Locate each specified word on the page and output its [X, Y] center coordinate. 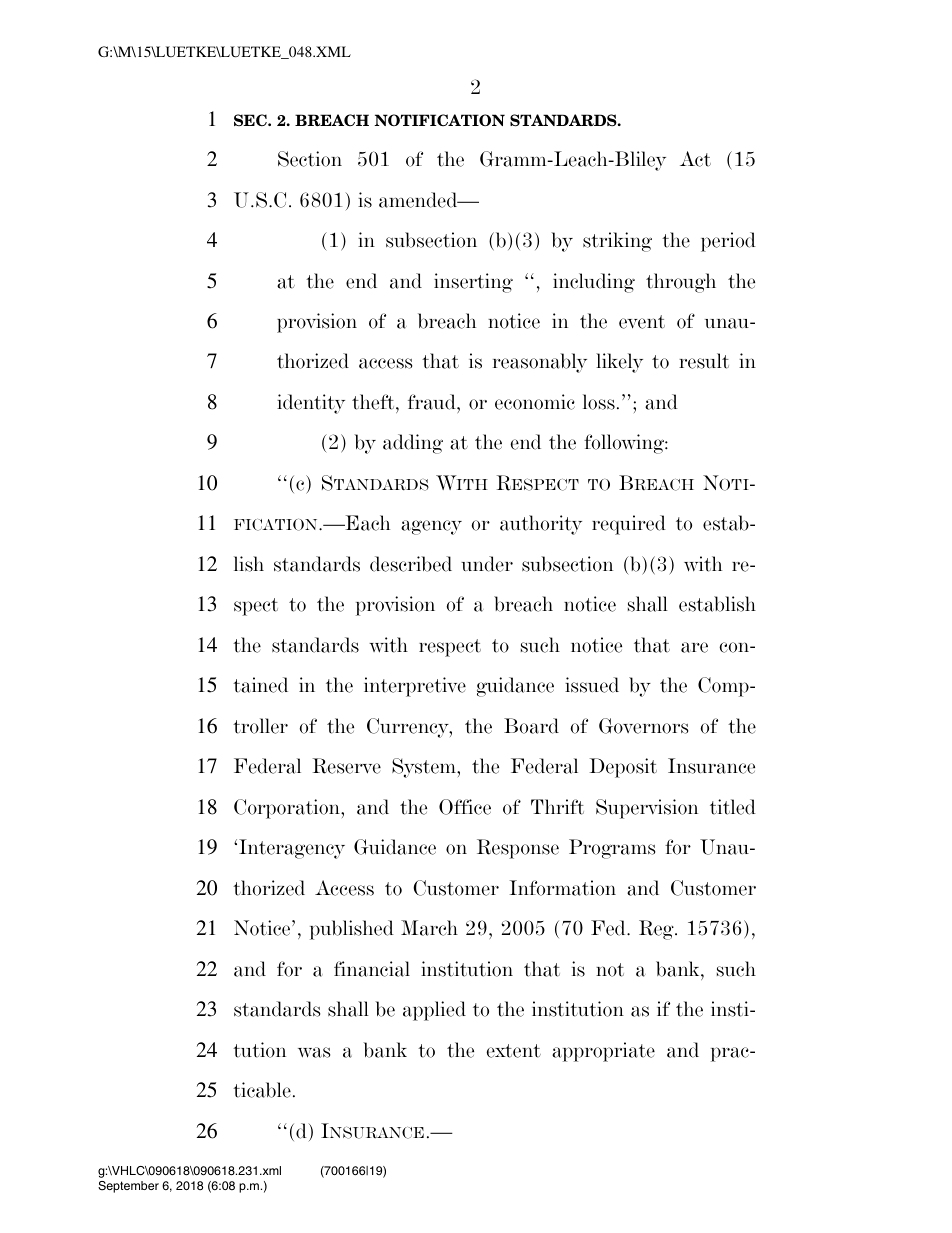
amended [419, 200]
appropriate [603, 1052]
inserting [473, 283]
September [128, 1187]
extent [513, 1051]
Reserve [346, 766]
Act [695, 159]
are [694, 647]
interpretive [415, 687]
